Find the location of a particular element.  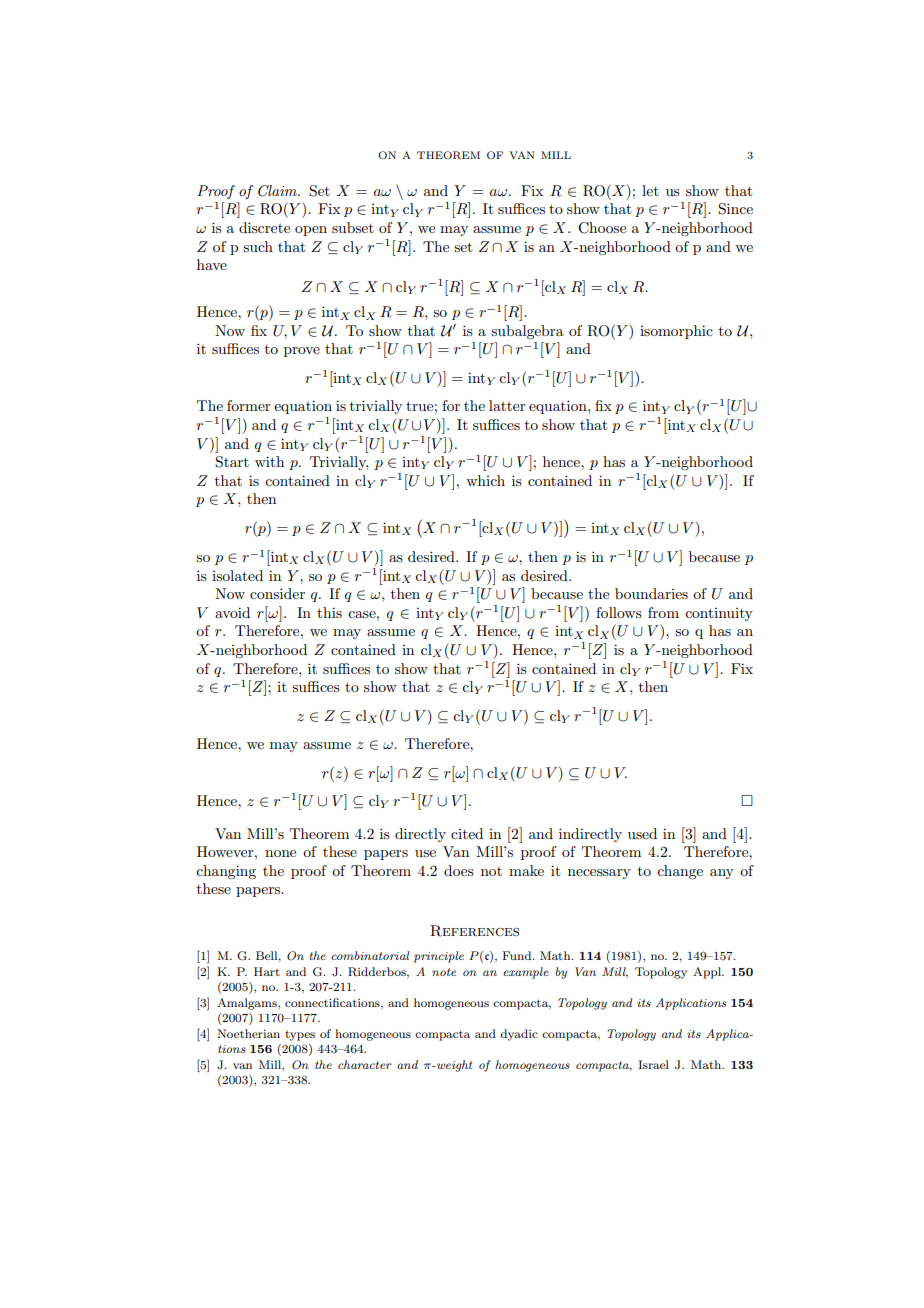

dyadic is located at coordinates (519, 1035).
